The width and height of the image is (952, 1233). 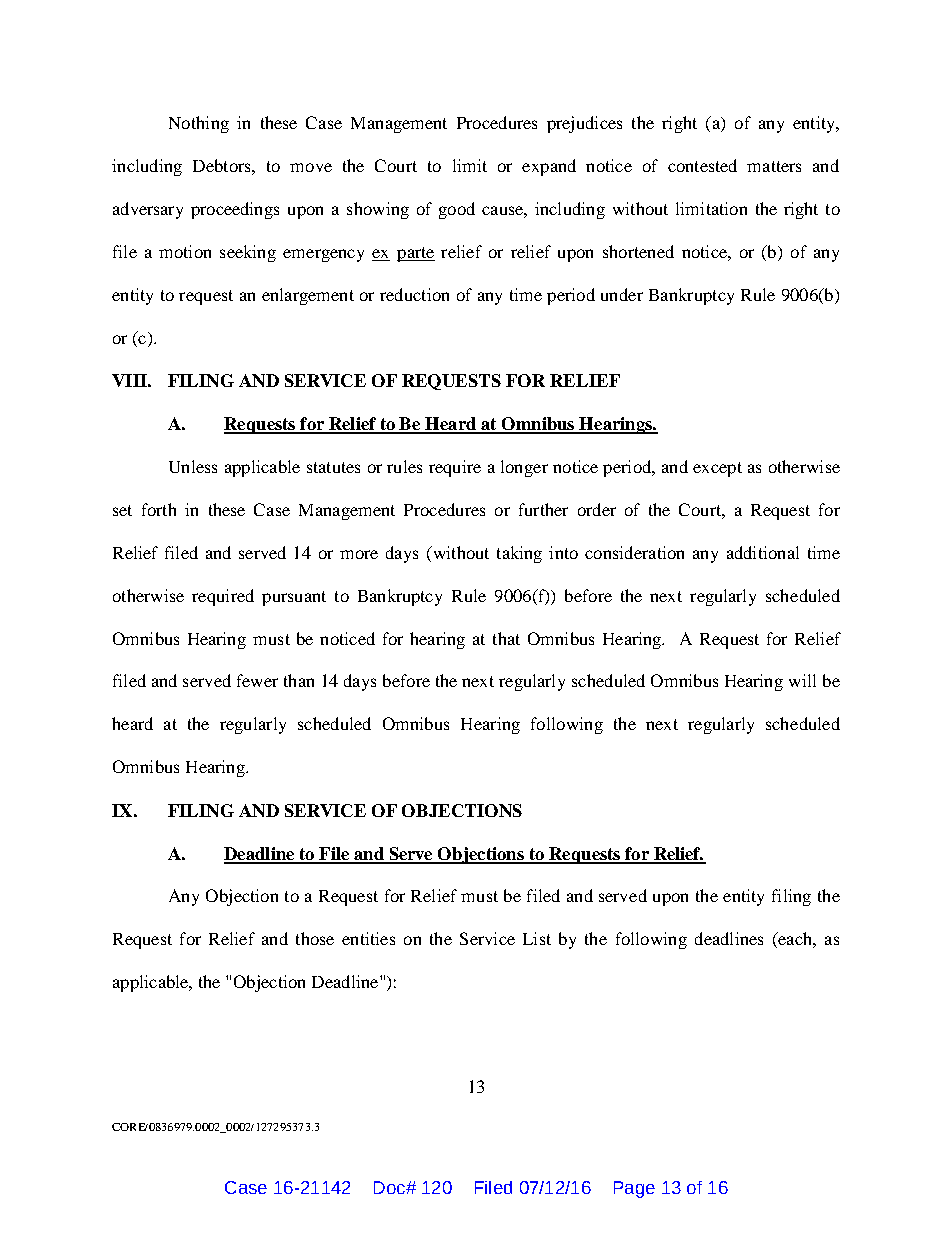 What do you see at coordinates (802, 680) in the image?
I see `will` at bounding box center [802, 680].
